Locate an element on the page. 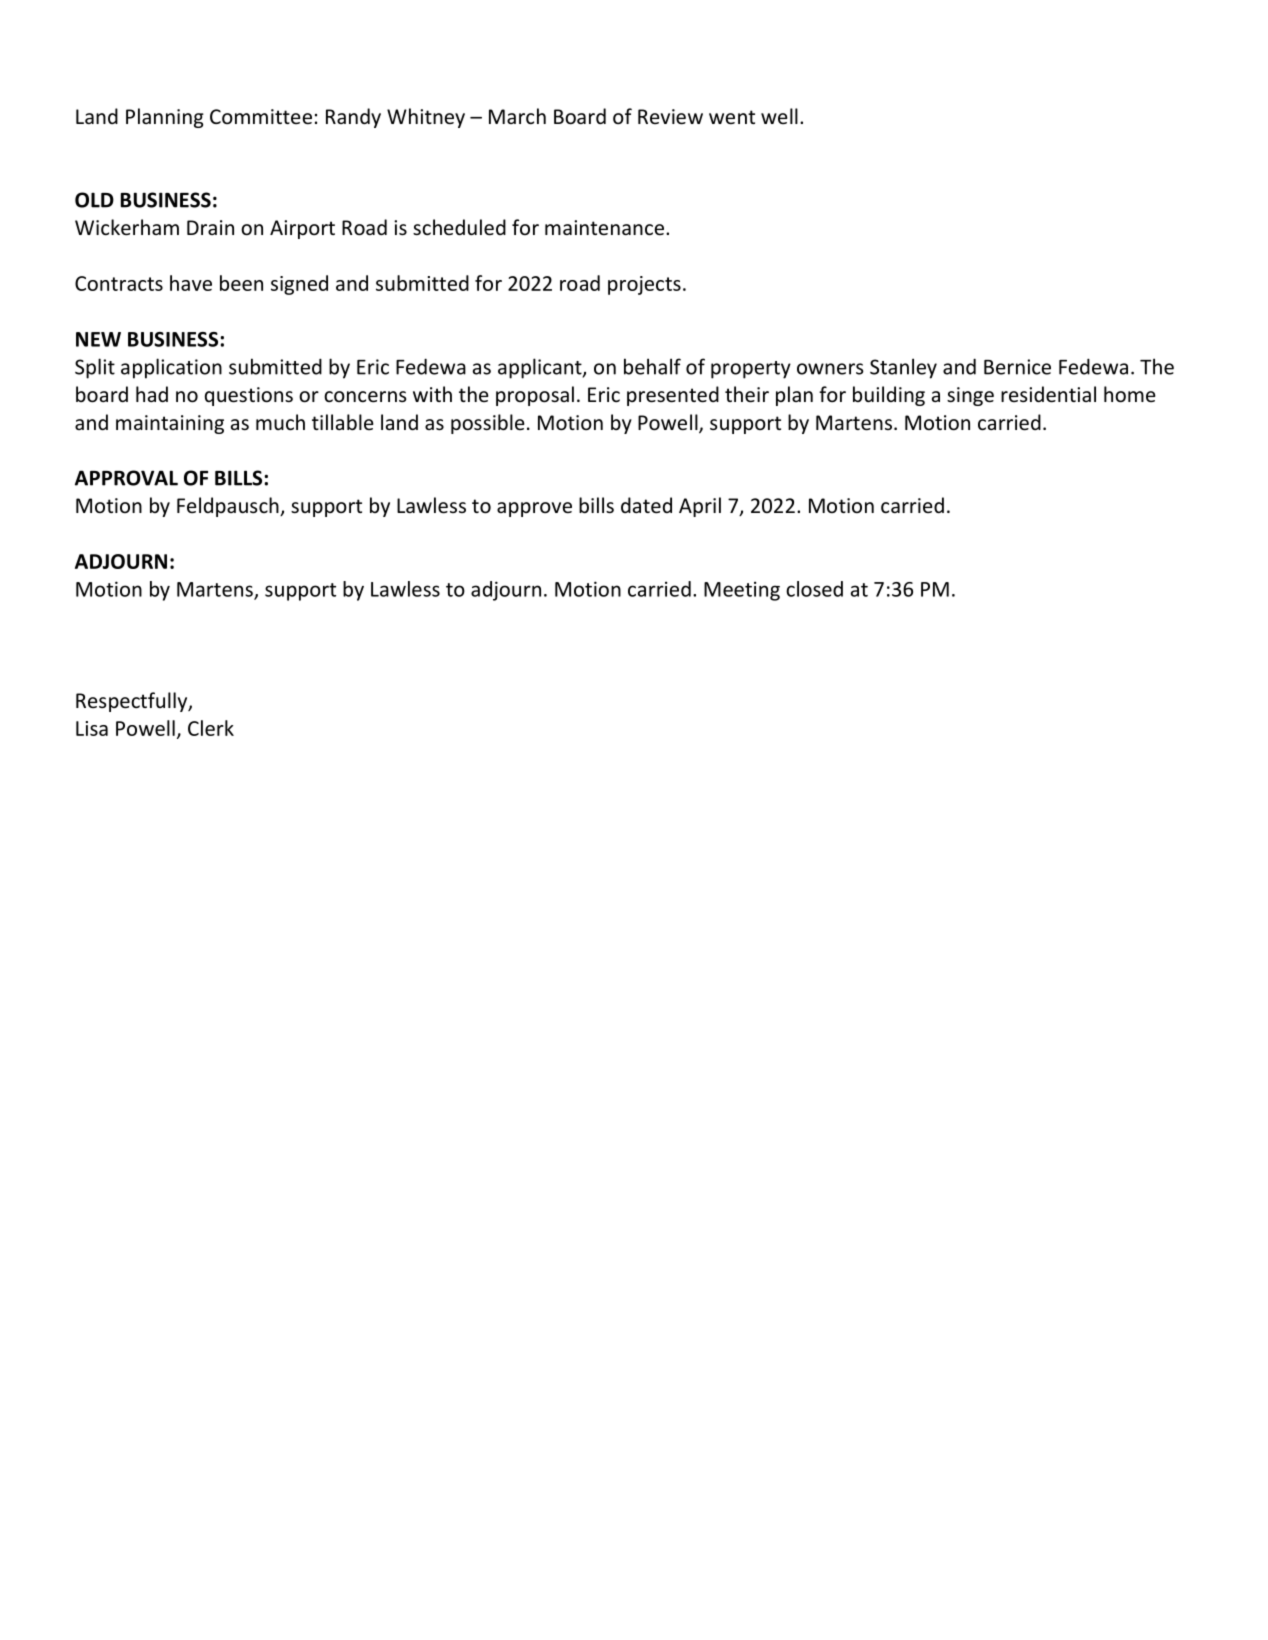 Image resolution: width=1268 pixels, height=1640 pixels. Lisa is located at coordinates (92, 728).
